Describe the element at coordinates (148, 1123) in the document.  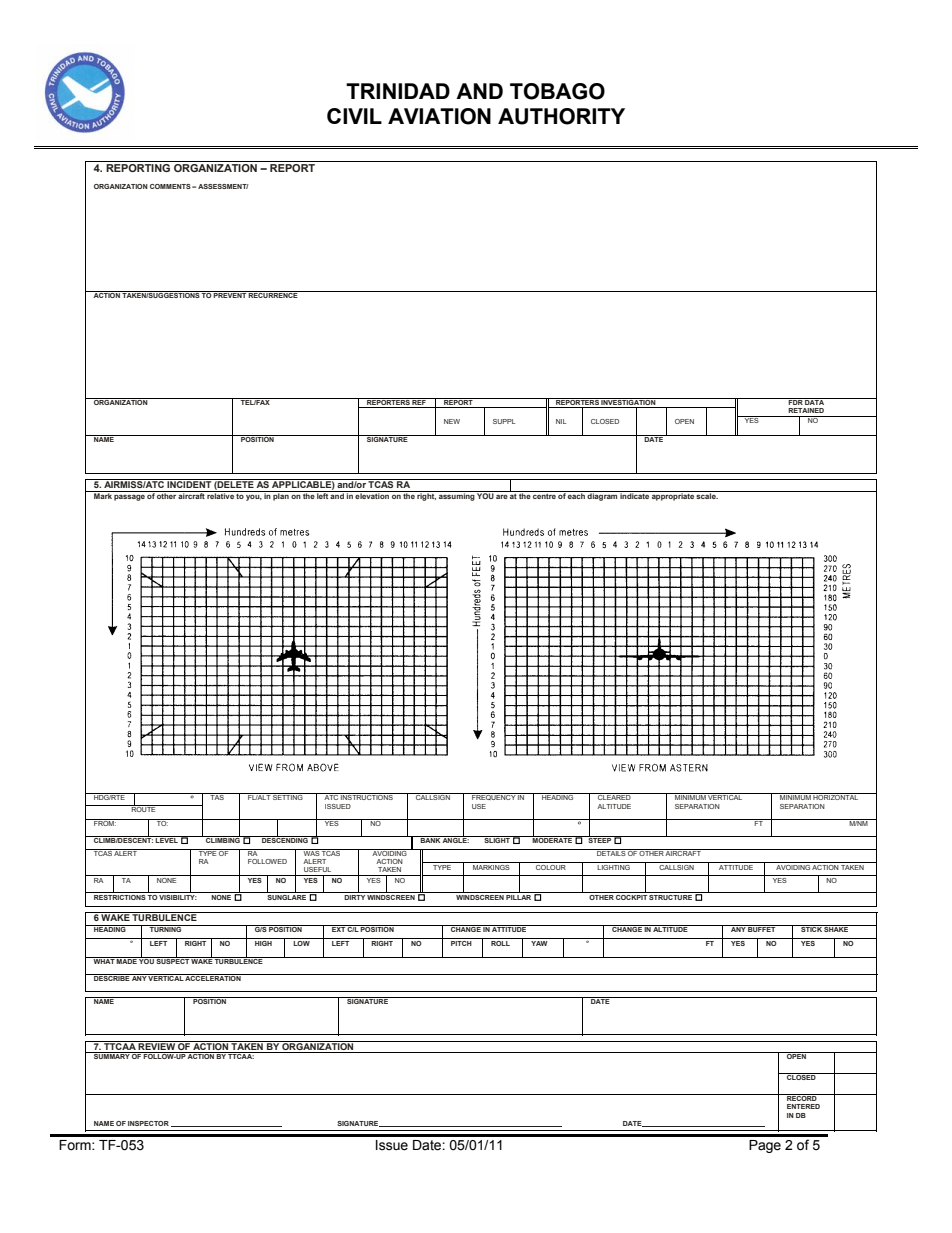
I see `INSPECTOR` at that location.
